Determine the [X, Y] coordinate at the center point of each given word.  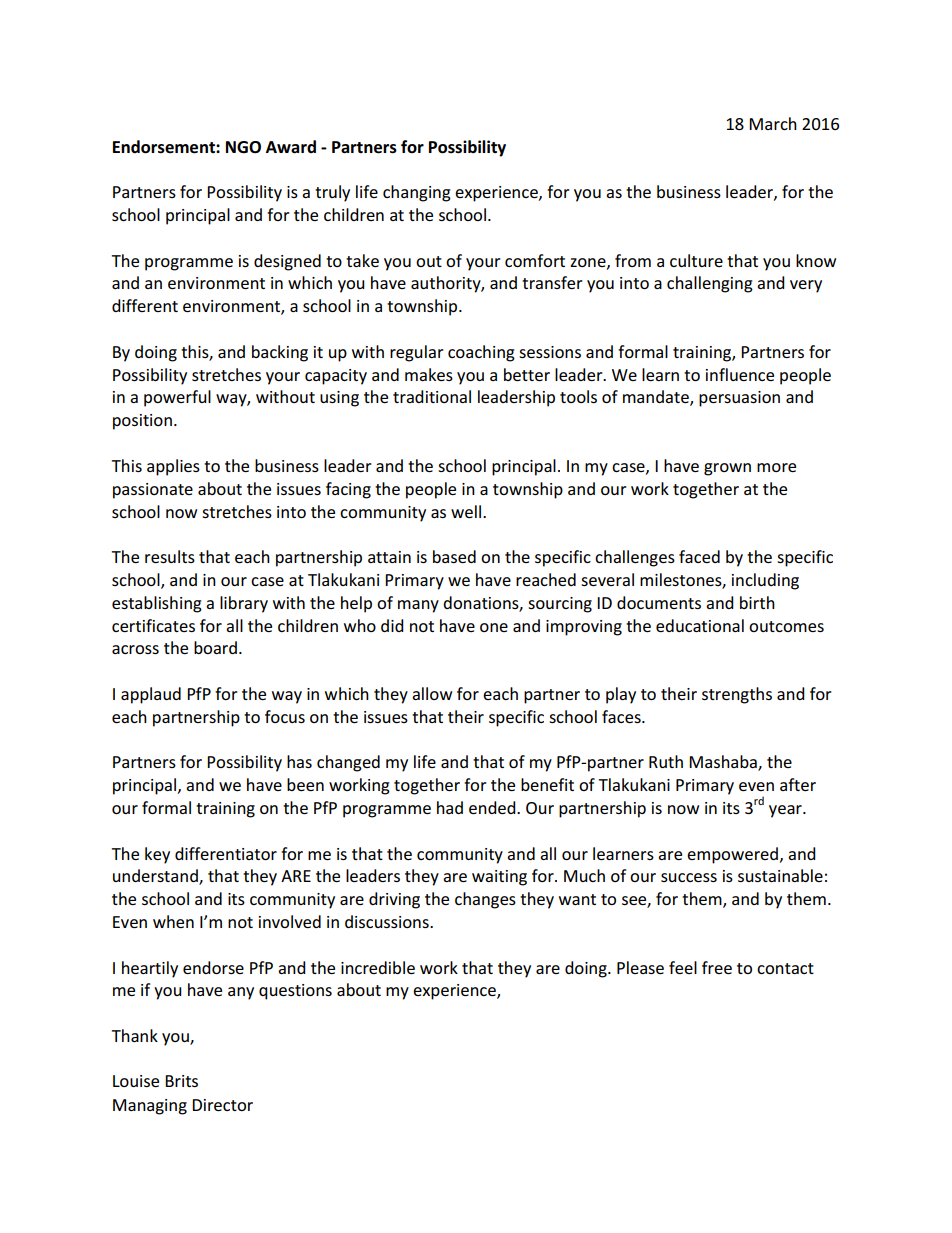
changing [417, 193]
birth [757, 602]
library [244, 604]
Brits [181, 1081]
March [773, 123]
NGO [243, 147]
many [418, 606]
